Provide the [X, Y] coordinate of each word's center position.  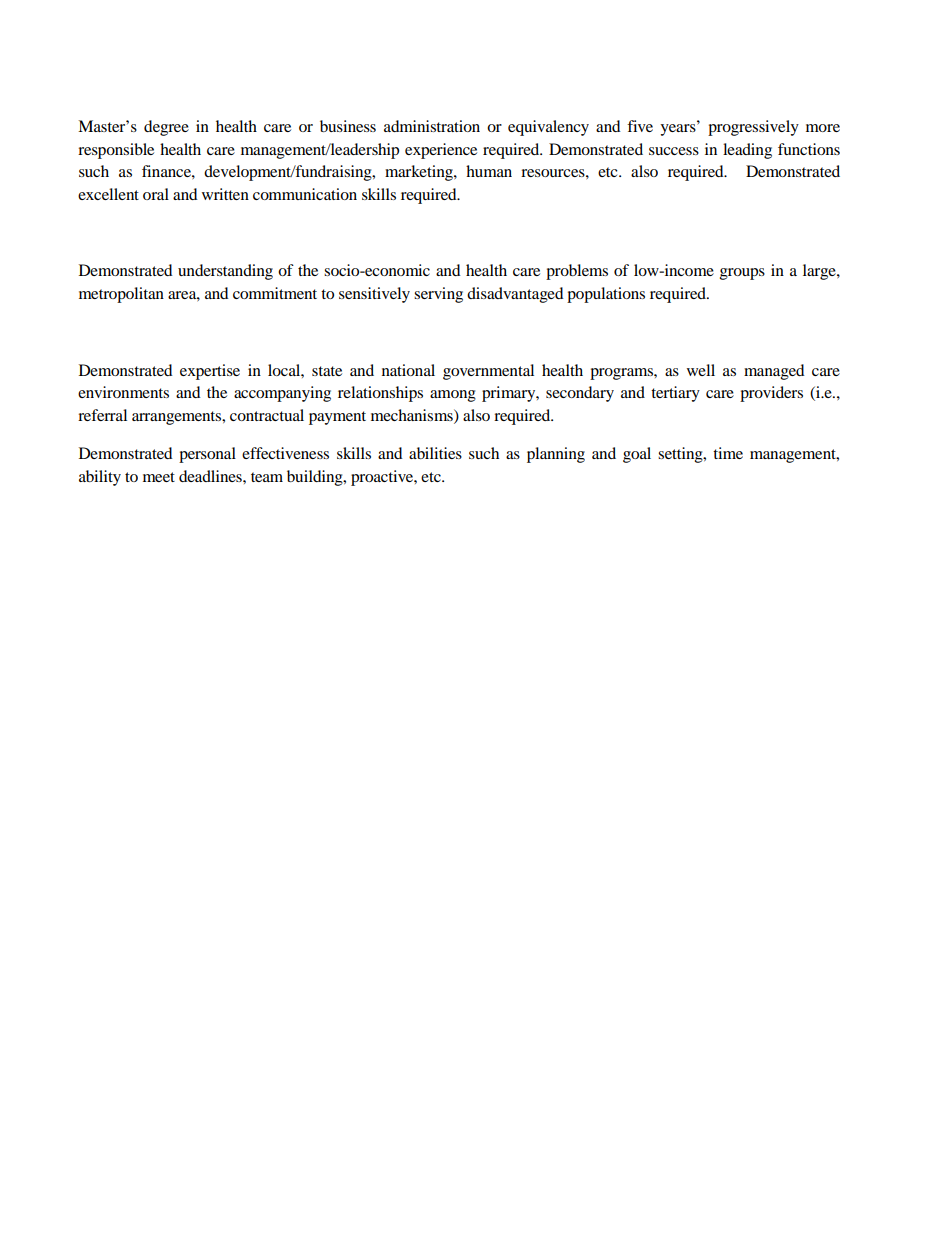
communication [305, 194]
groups [742, 274]
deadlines [211, 476]
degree [166, 128]
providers [771, 394]
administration [432, 126]
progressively [753, 128]
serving [438, 295]
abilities [435, 453]
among [453, 396]
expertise [210, 372]
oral [156, 194]
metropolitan [121, 295]
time [728, 453]
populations [606, 295]
